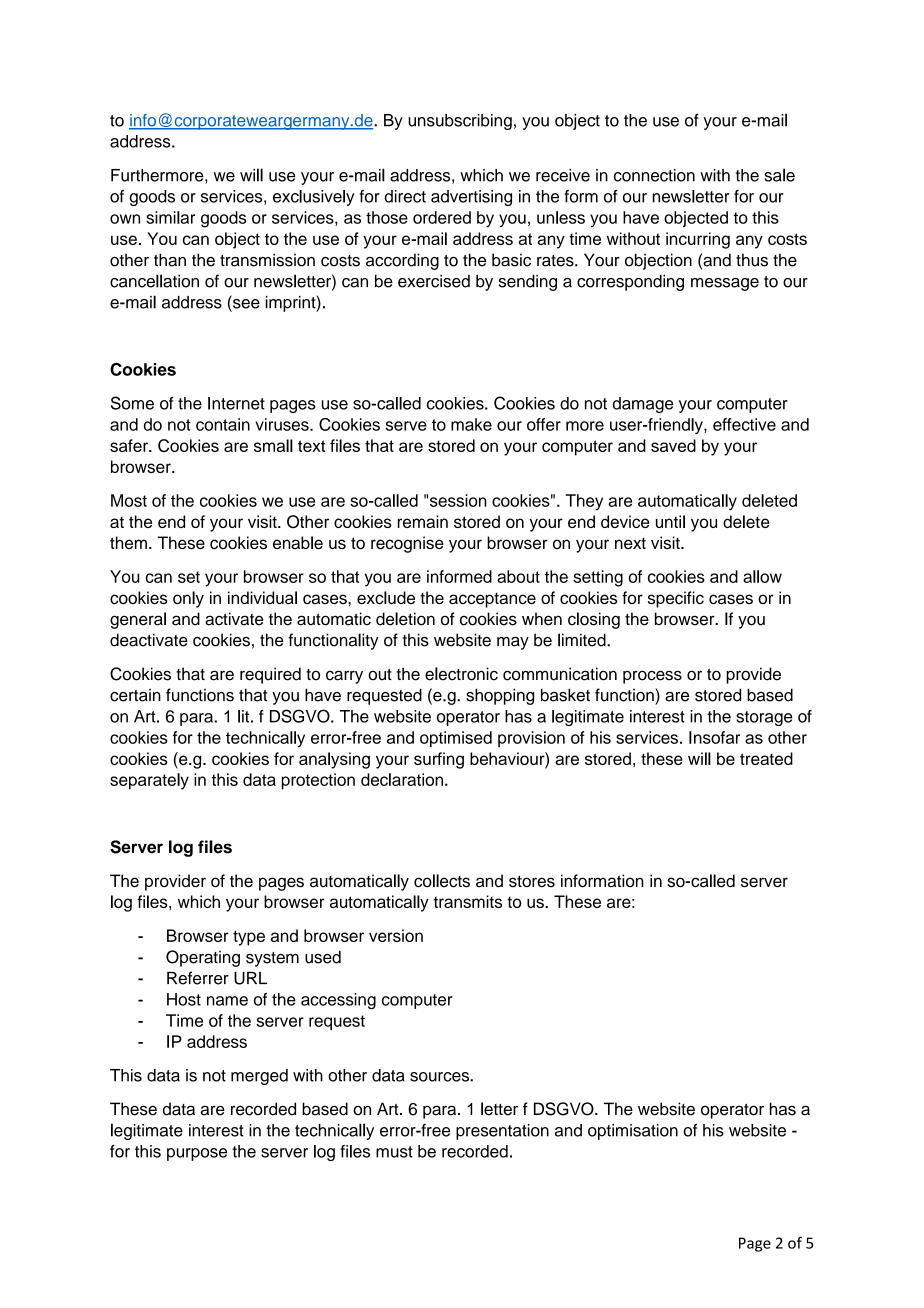  Describe the element at coordinates (439, 760) in the page. I see `surfing` at that location.
